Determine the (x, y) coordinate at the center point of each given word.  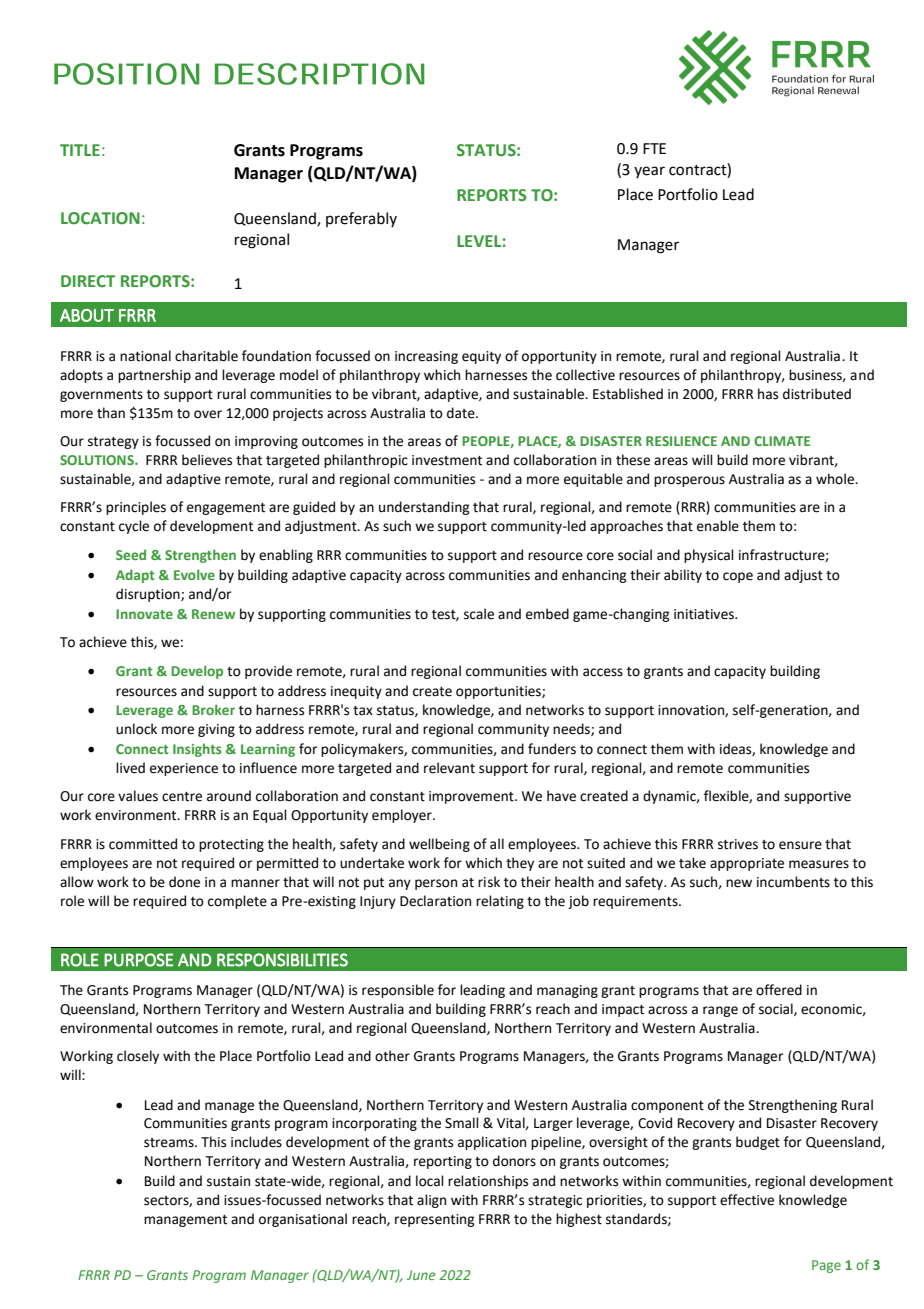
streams (170, 1143)
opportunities (499, 692)
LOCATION (100, 218)
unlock (136, 729)
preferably (361, 219)
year (649, 172)
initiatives (705, 614)
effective (747, 1200)
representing (435, 1220)
